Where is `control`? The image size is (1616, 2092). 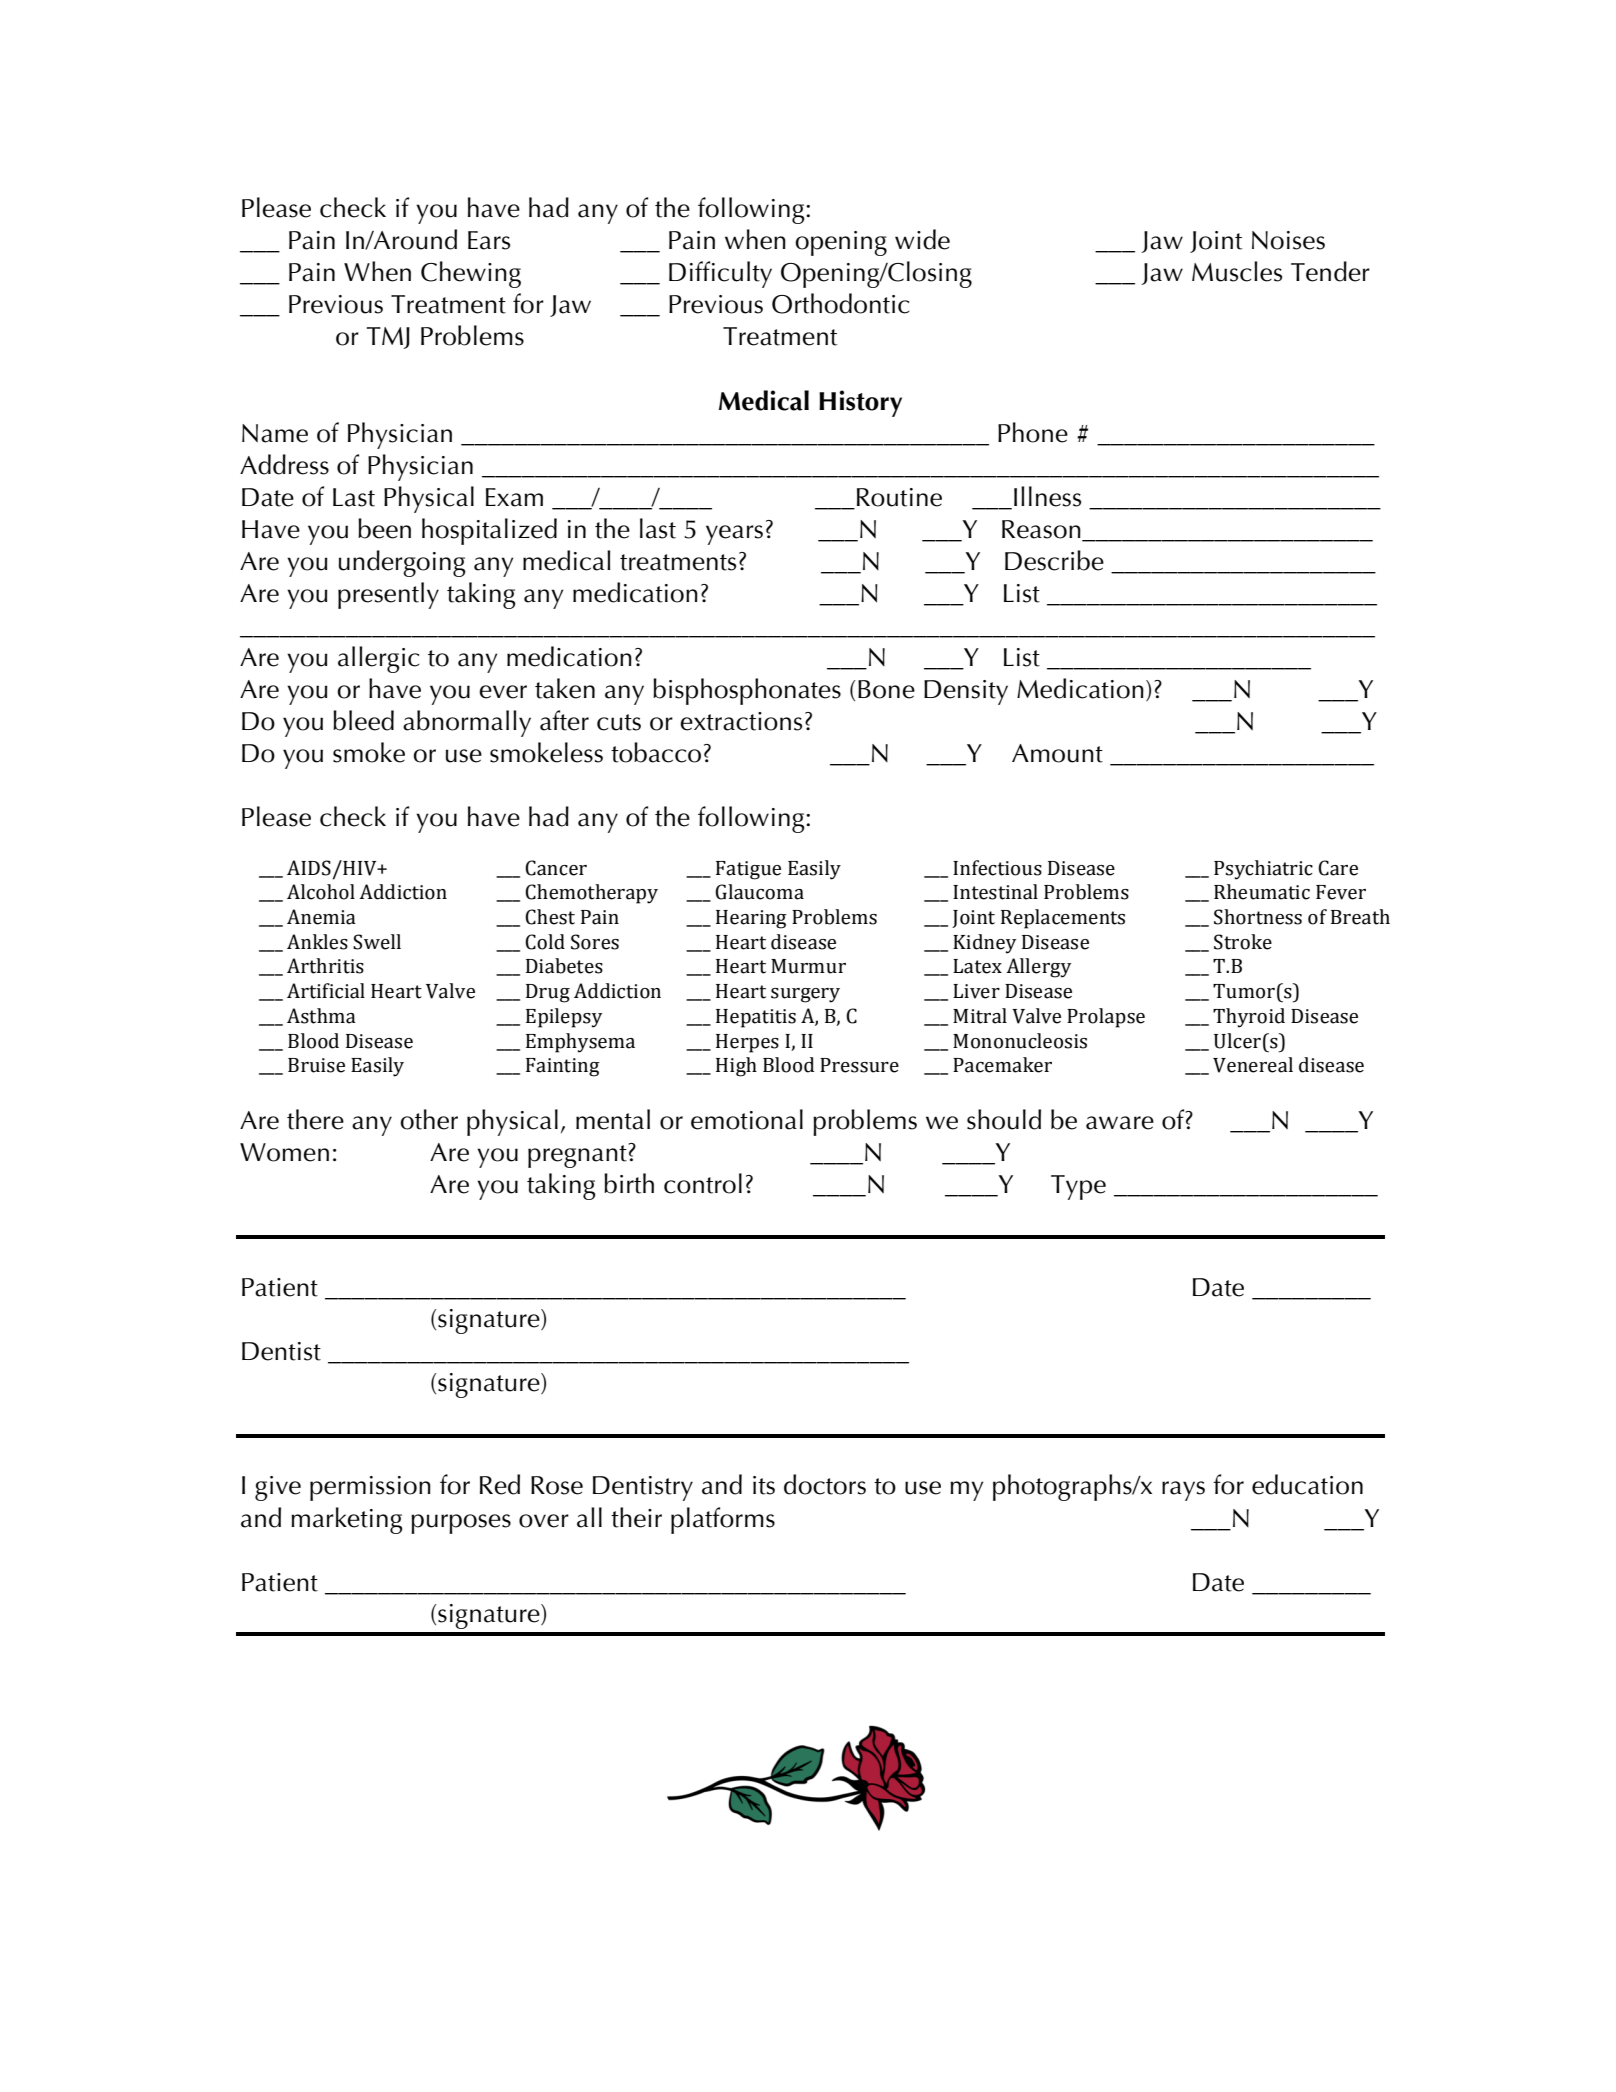
control is located at coordinates (703, 1183).
